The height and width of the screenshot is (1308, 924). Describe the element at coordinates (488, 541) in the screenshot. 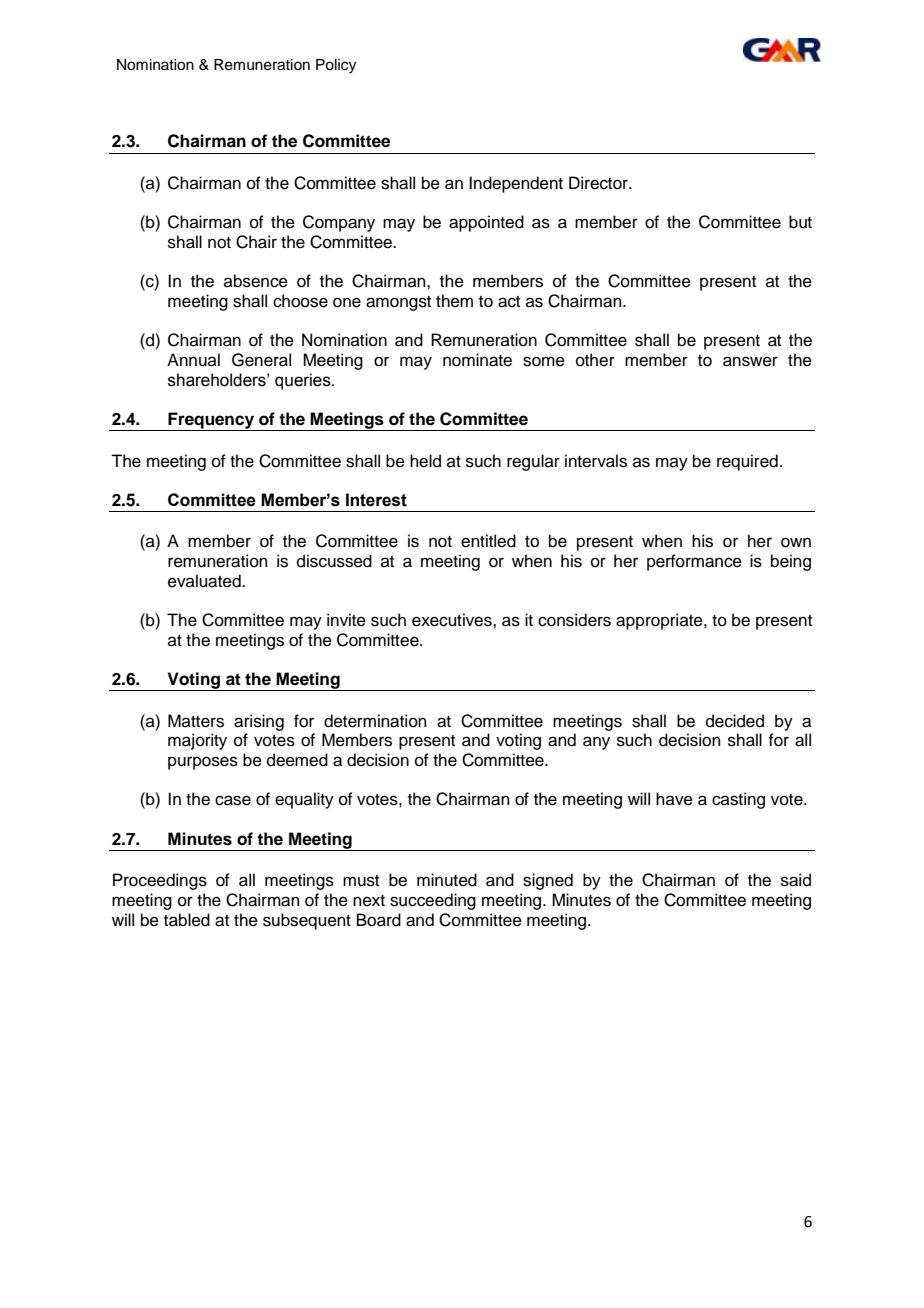

I see `entitled` at that location.
